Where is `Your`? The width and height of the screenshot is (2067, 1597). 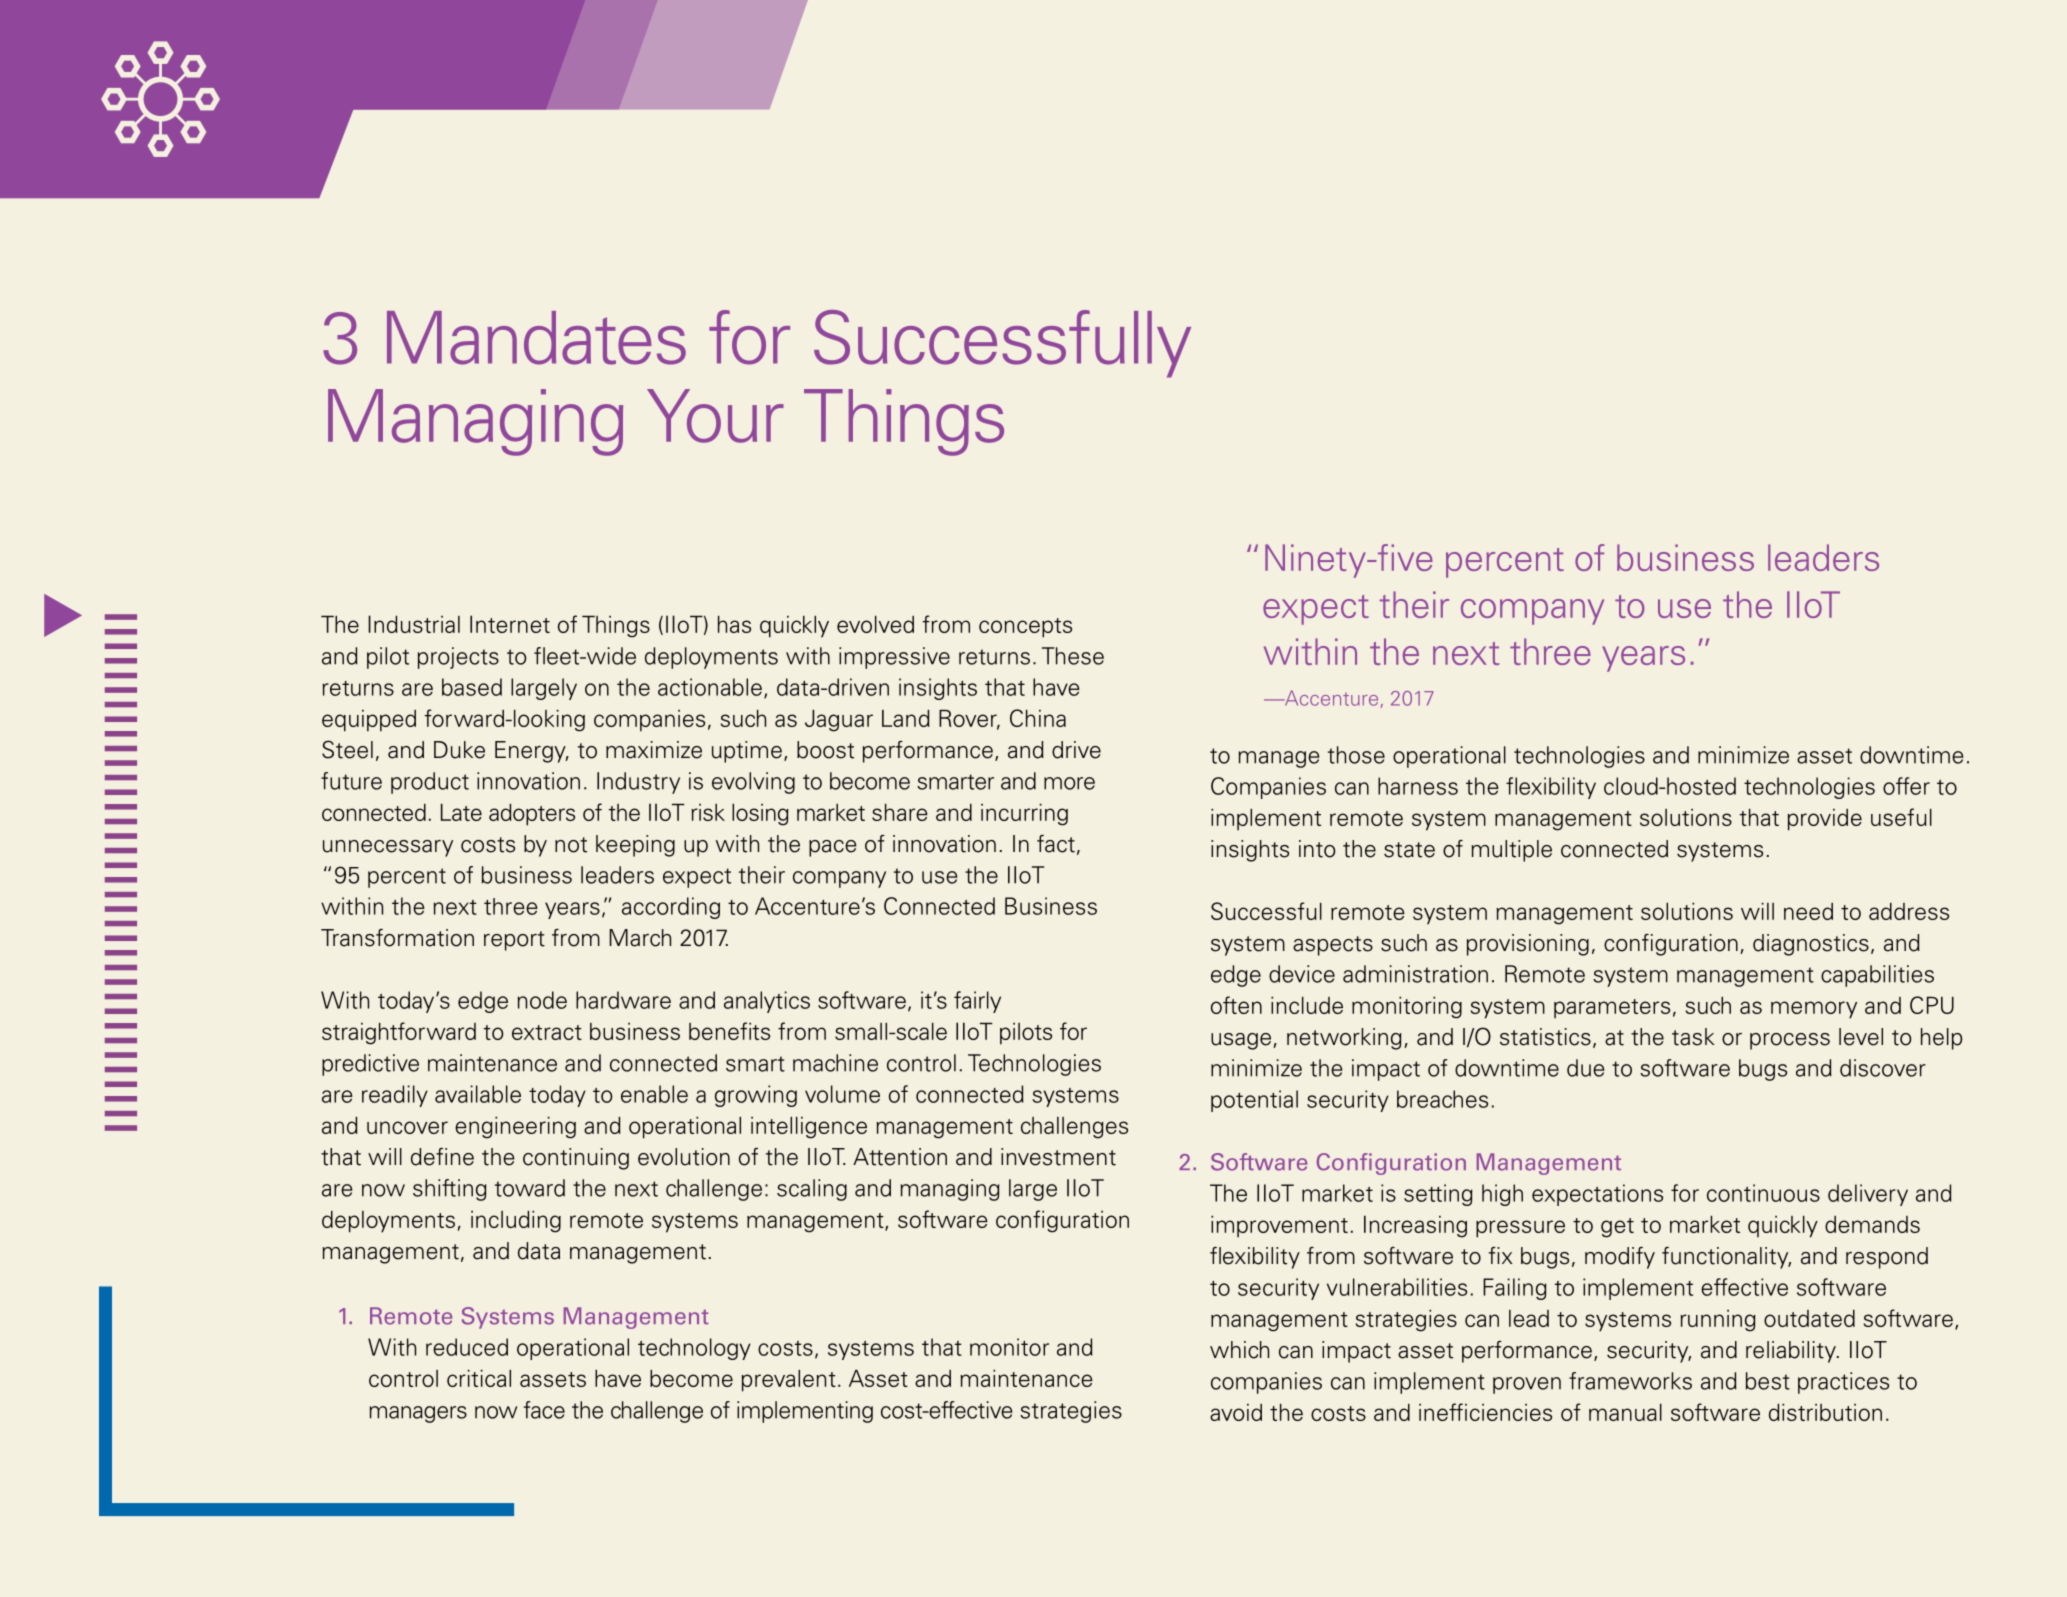 Your is located at coordinates (715, 416).
